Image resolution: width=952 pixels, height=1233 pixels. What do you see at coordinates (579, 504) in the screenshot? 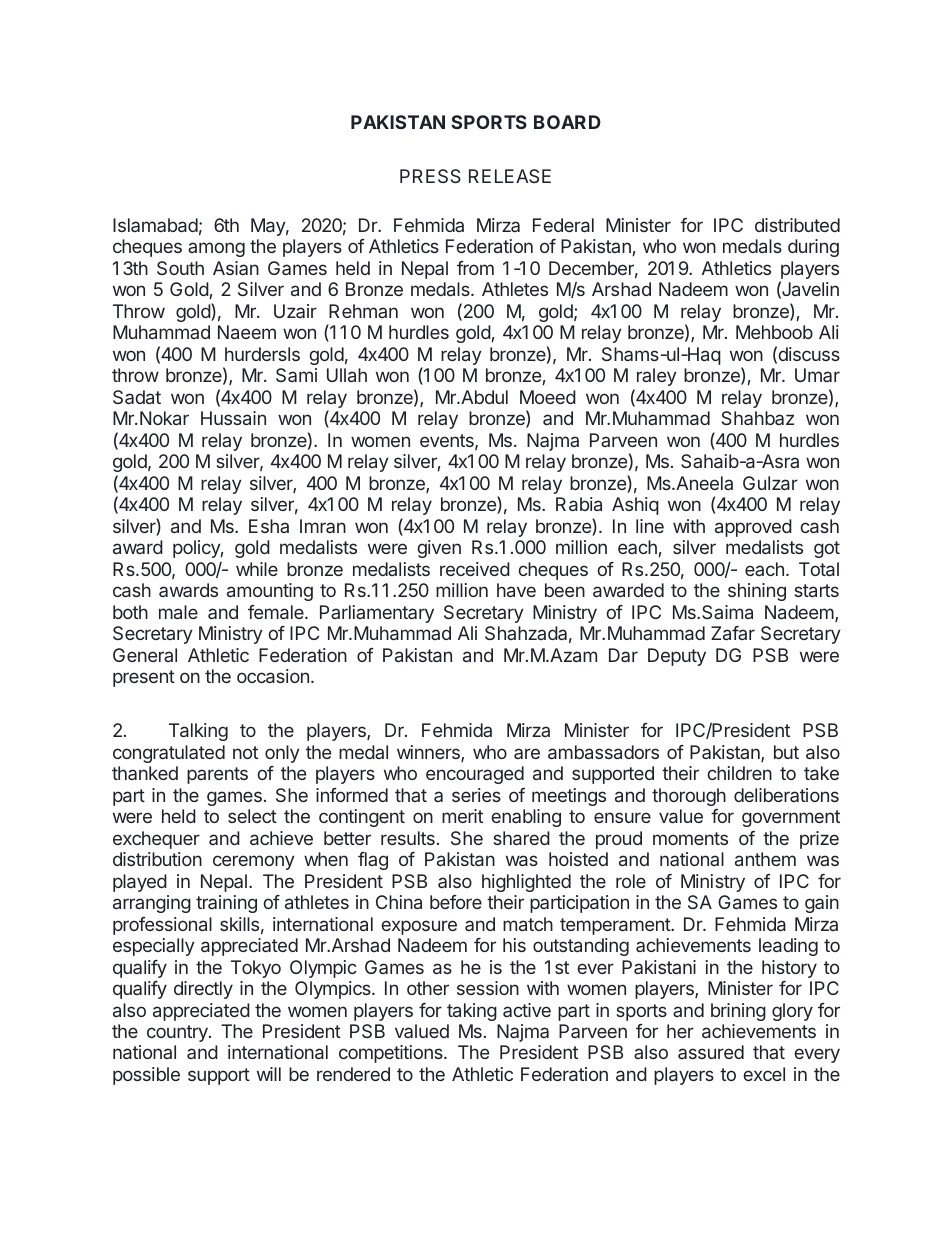
I see `Rabia` at bounding box center [579, 504].
